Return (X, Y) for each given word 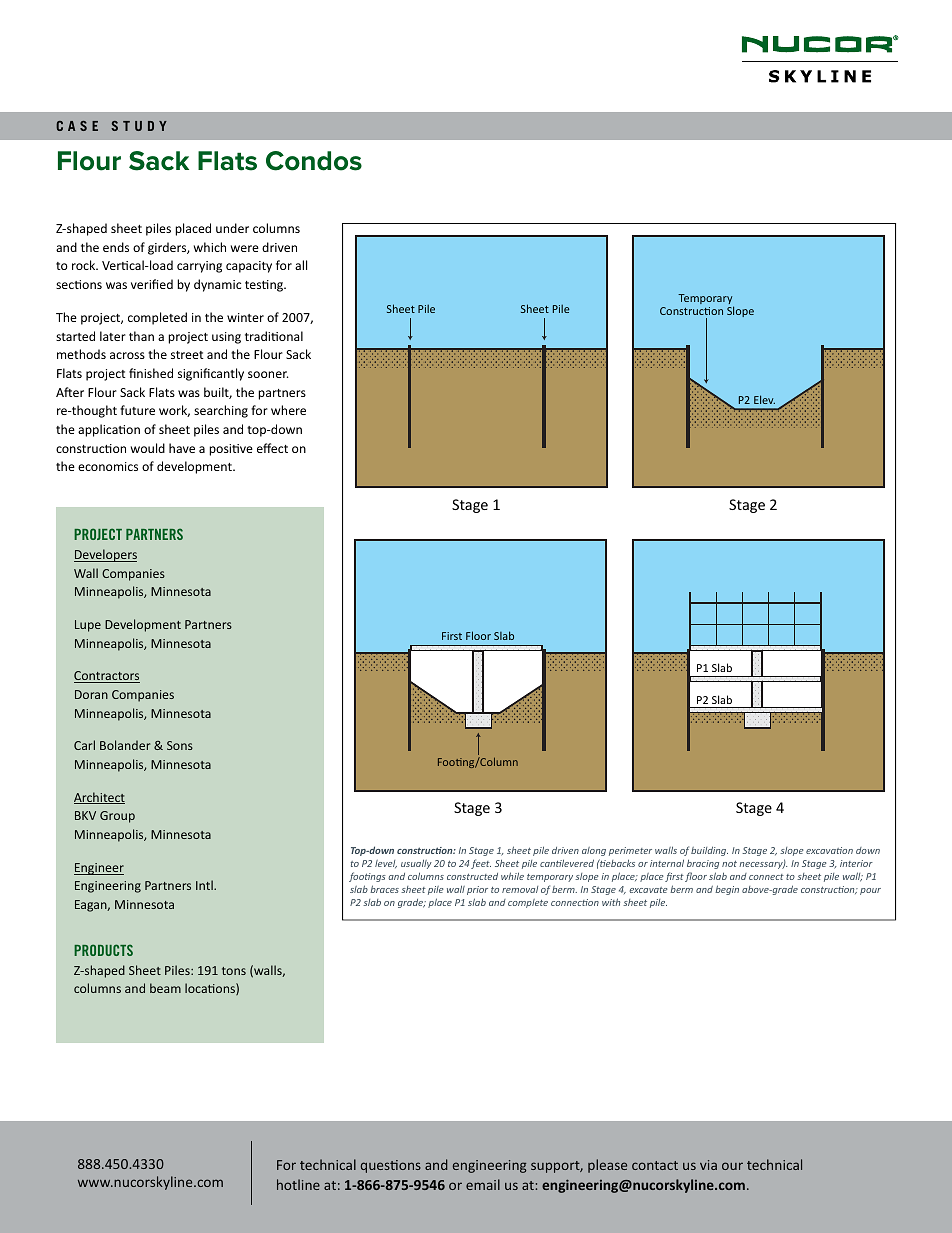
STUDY (139, 126)
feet (481, 864)
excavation (829, 850)
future (137, 410)
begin (727, 890)
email (483, 1184)
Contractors (107, 677)
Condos (314, 161)
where (288, 410)
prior (477, 890)
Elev (764, 399)
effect (272, 448)
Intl (205, 885)
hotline (298, 1184)
